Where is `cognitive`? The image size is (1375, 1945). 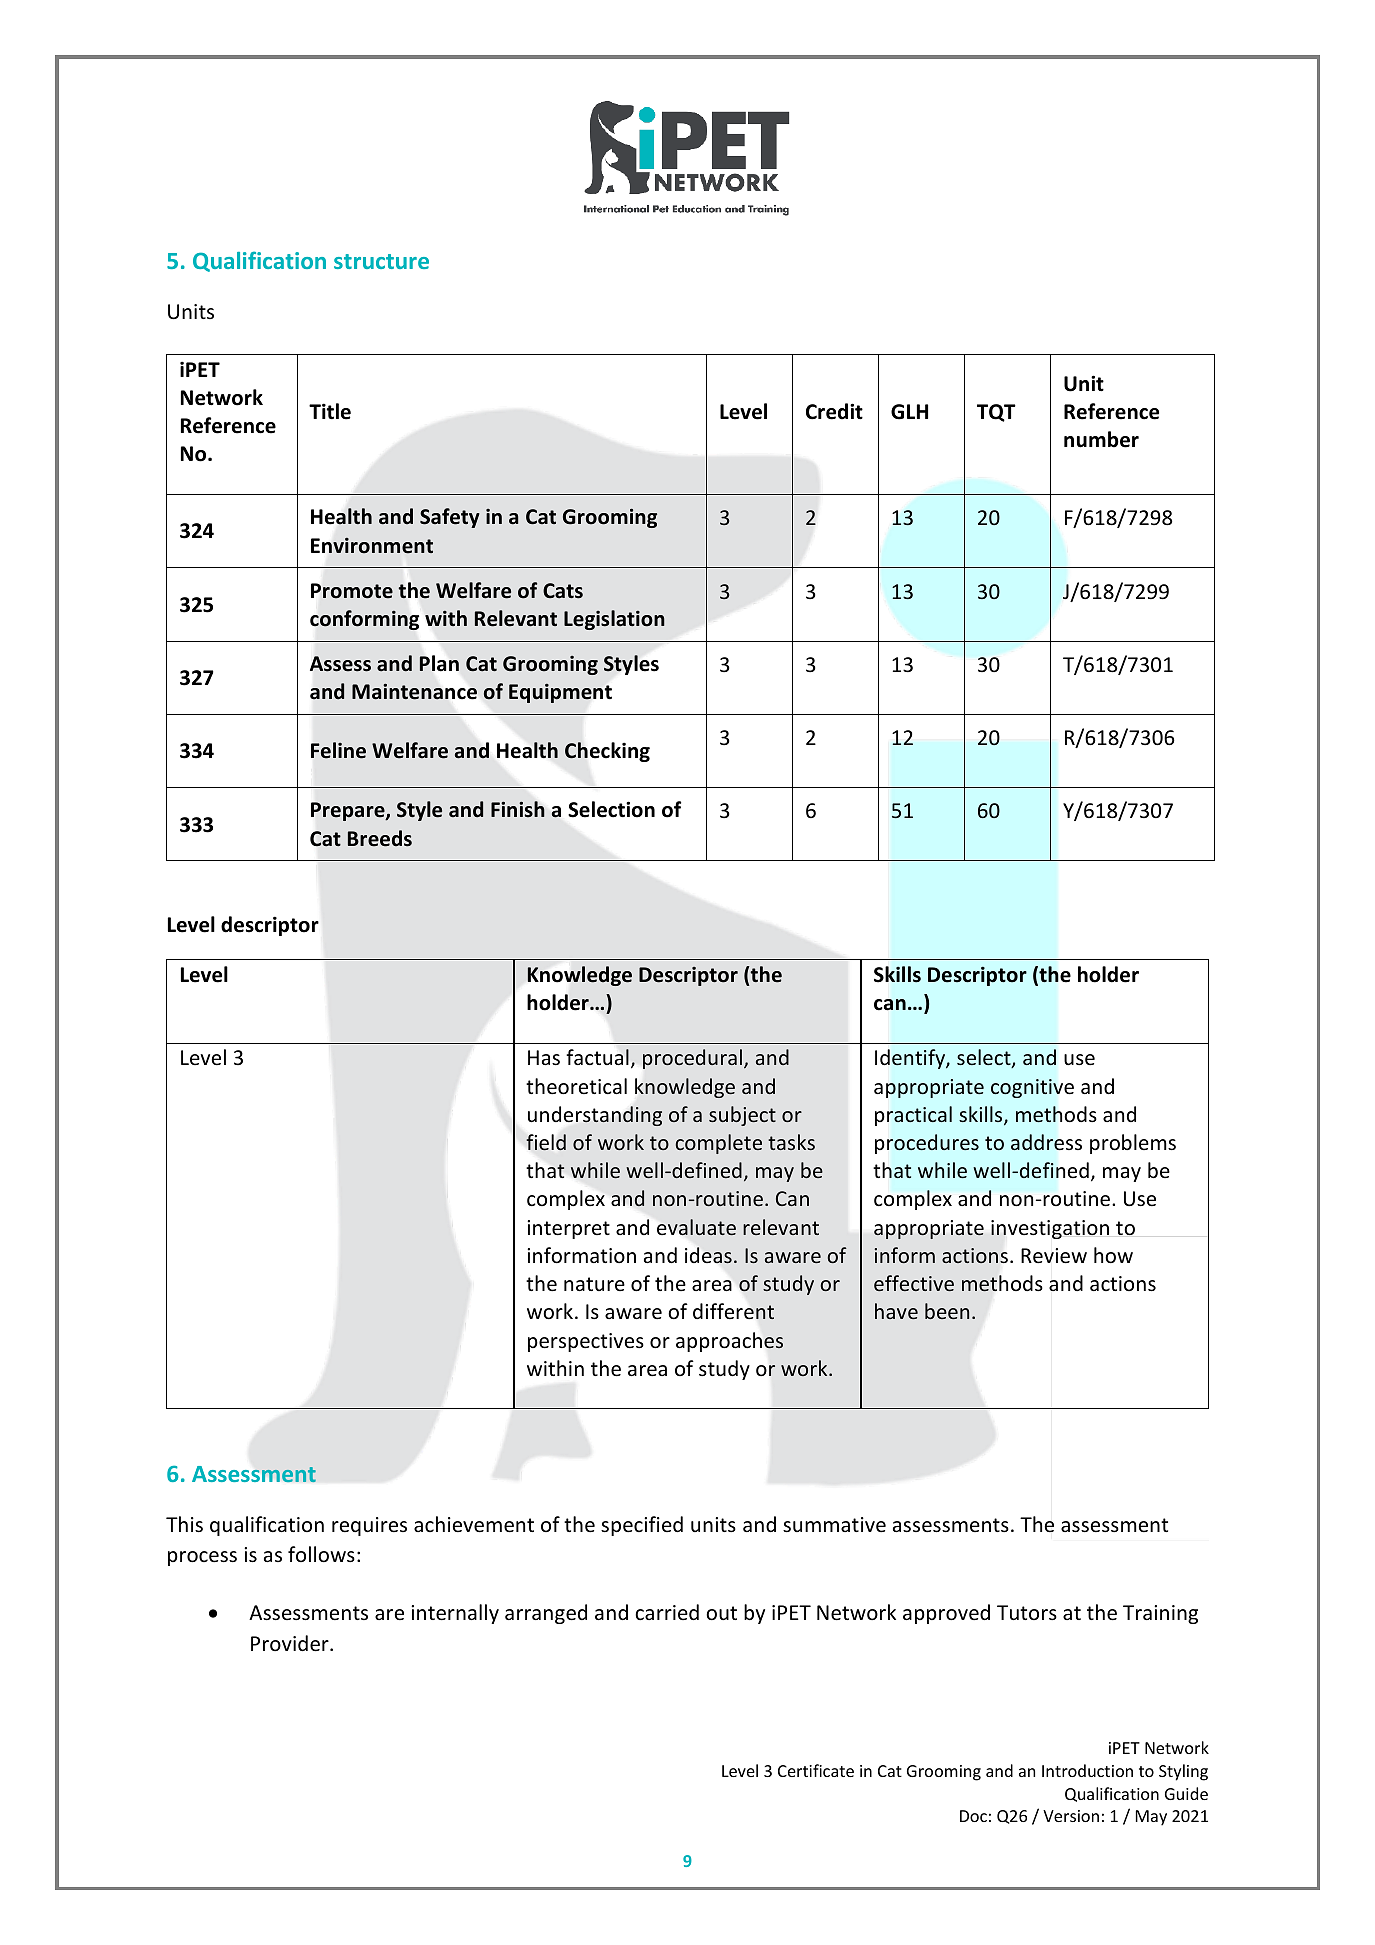
cognitive is located at coordinates (1032, 1088).
